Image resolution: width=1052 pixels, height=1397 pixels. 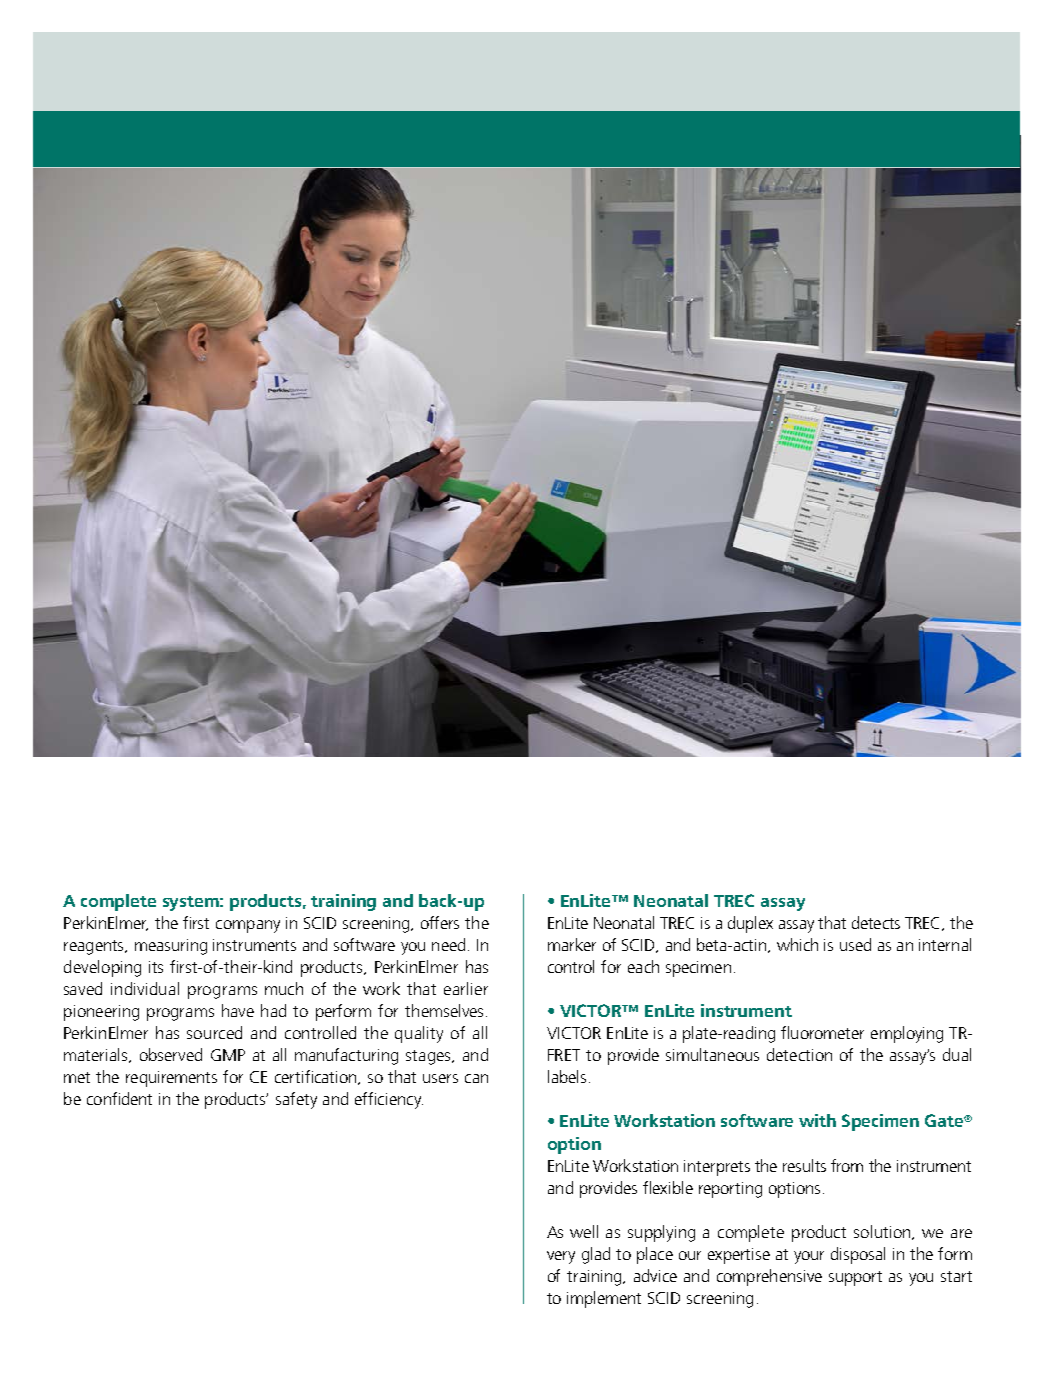 What do you see at coordinates (444, 1010) in the screenshot?
I see `themselves` at bounding box center [444, 1010].
